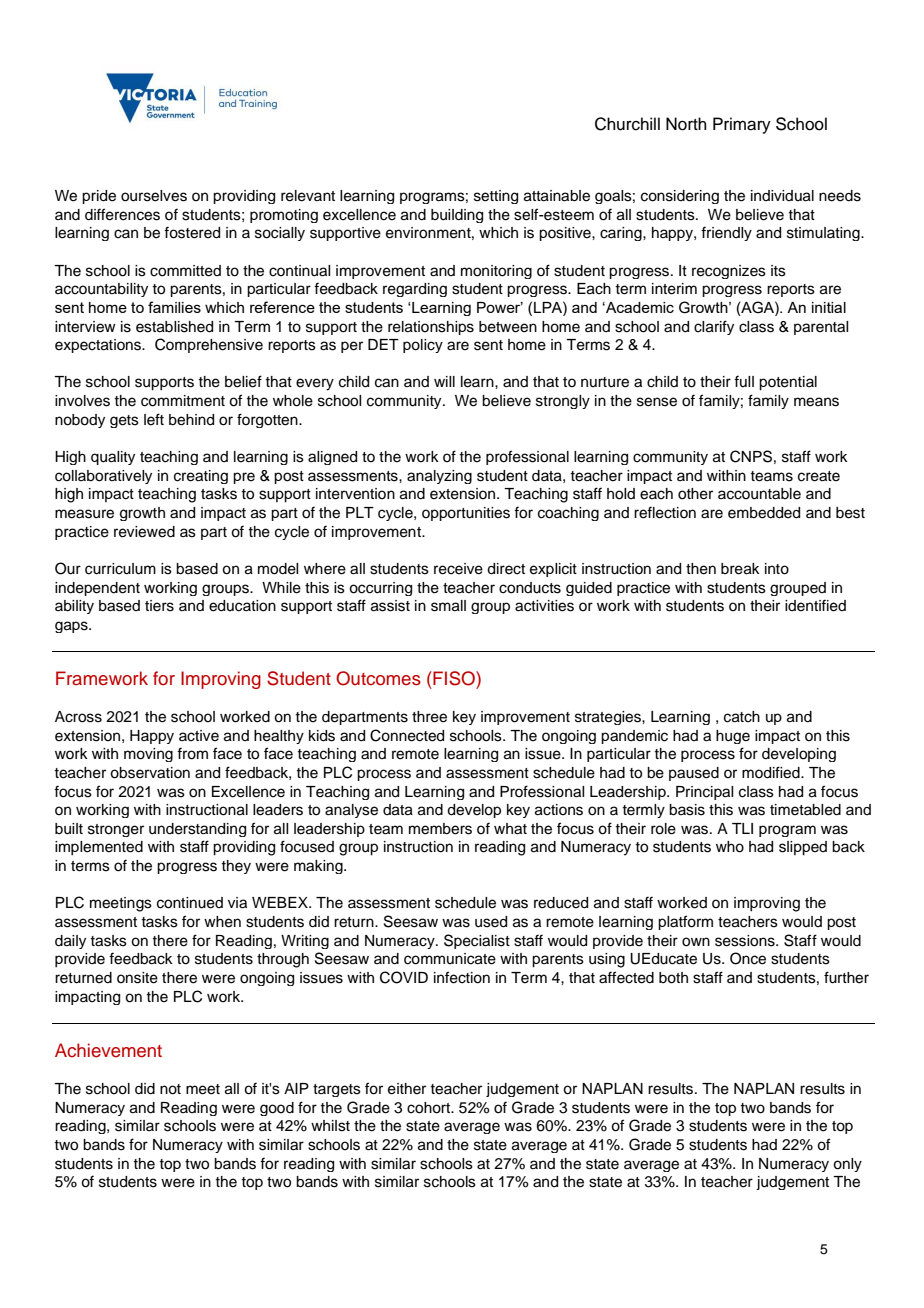  I want to click on ourselves, so click(154, 196).
